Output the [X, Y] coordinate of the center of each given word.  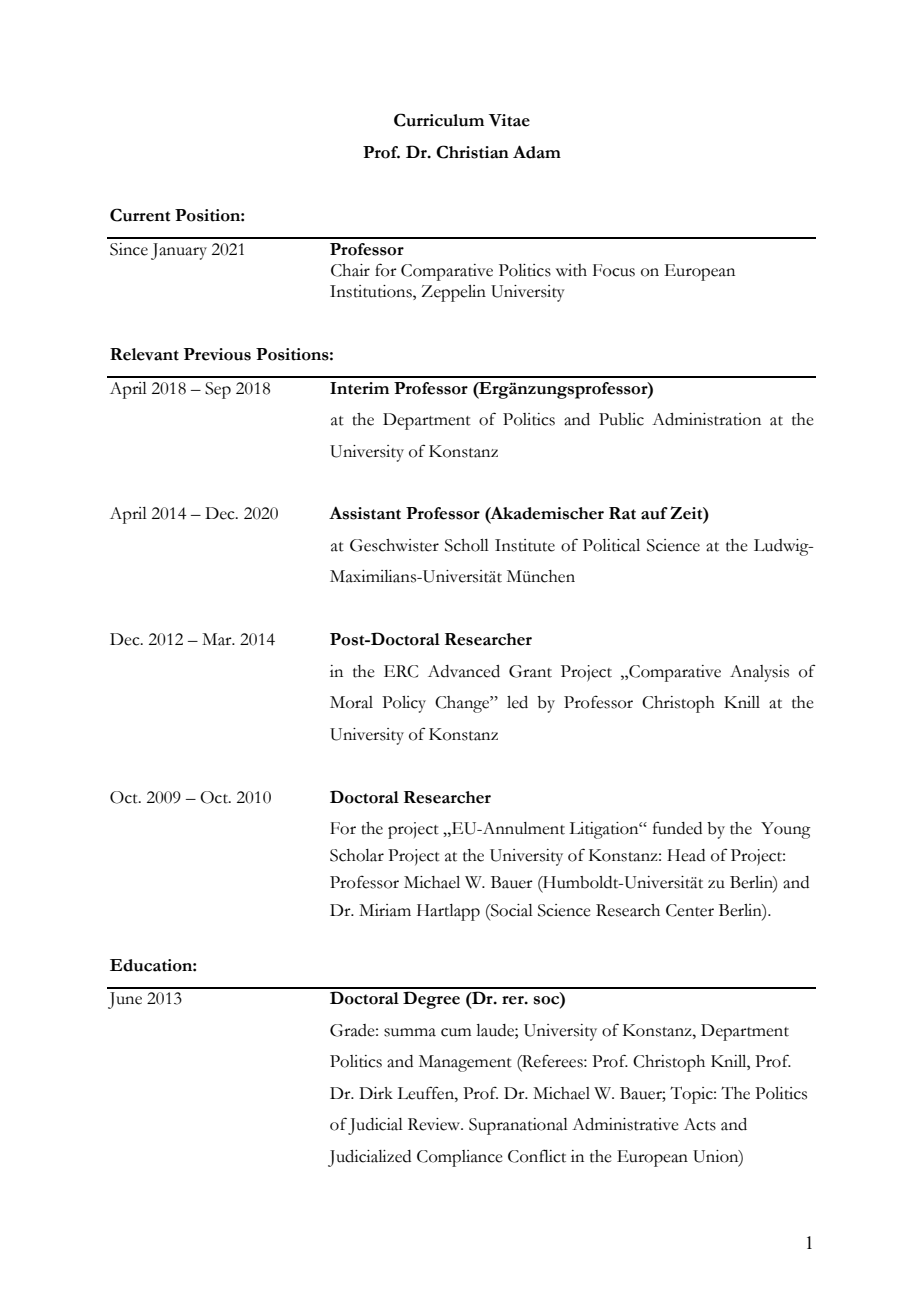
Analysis [759, 673]
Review [435, 1124]
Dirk [376, 1093]
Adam [537, 152]
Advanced [464, 671]
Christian [472, 152]
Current [140, 215]
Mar [218, 639]
